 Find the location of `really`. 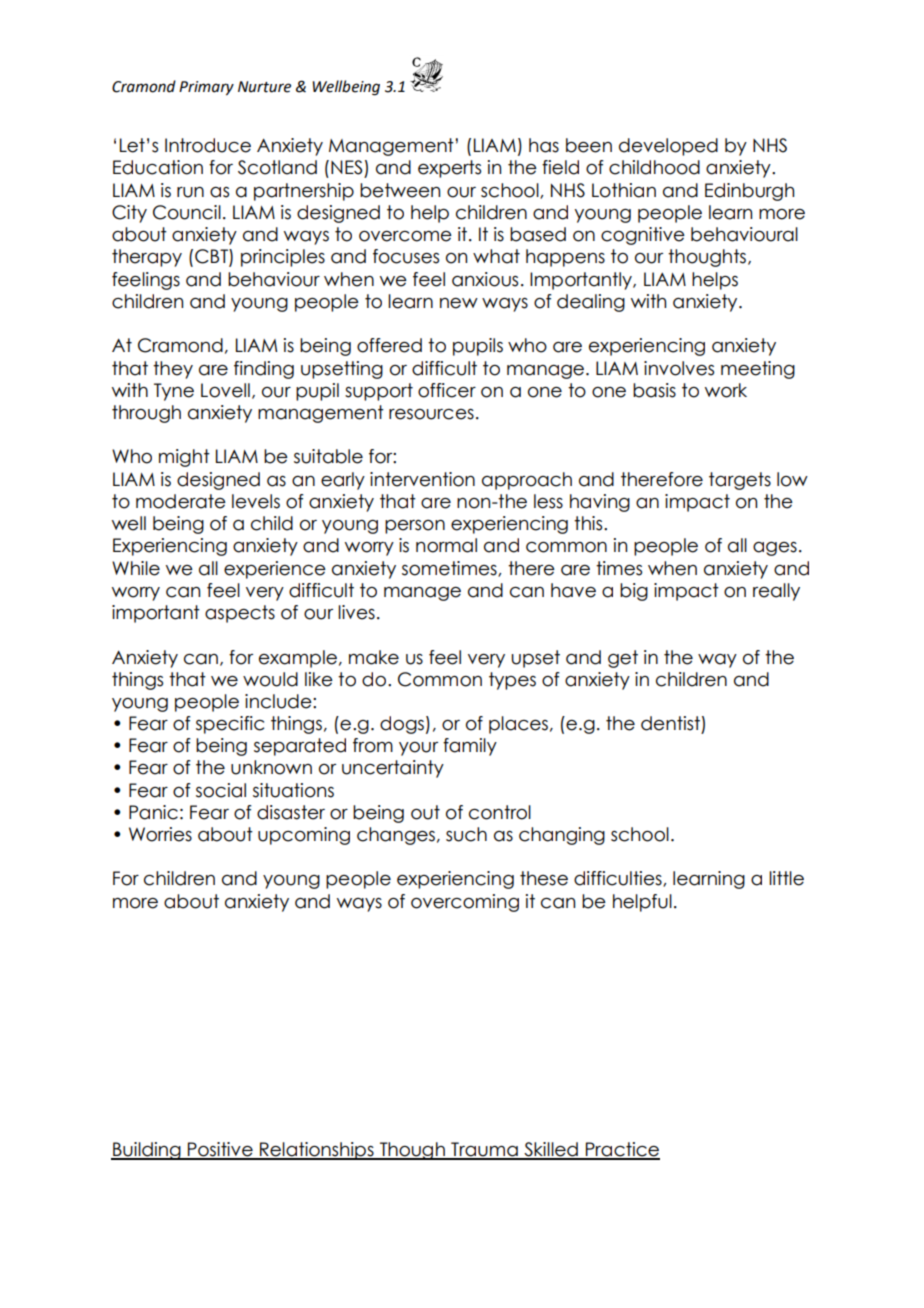

really is located at coordinates (776, 592).
